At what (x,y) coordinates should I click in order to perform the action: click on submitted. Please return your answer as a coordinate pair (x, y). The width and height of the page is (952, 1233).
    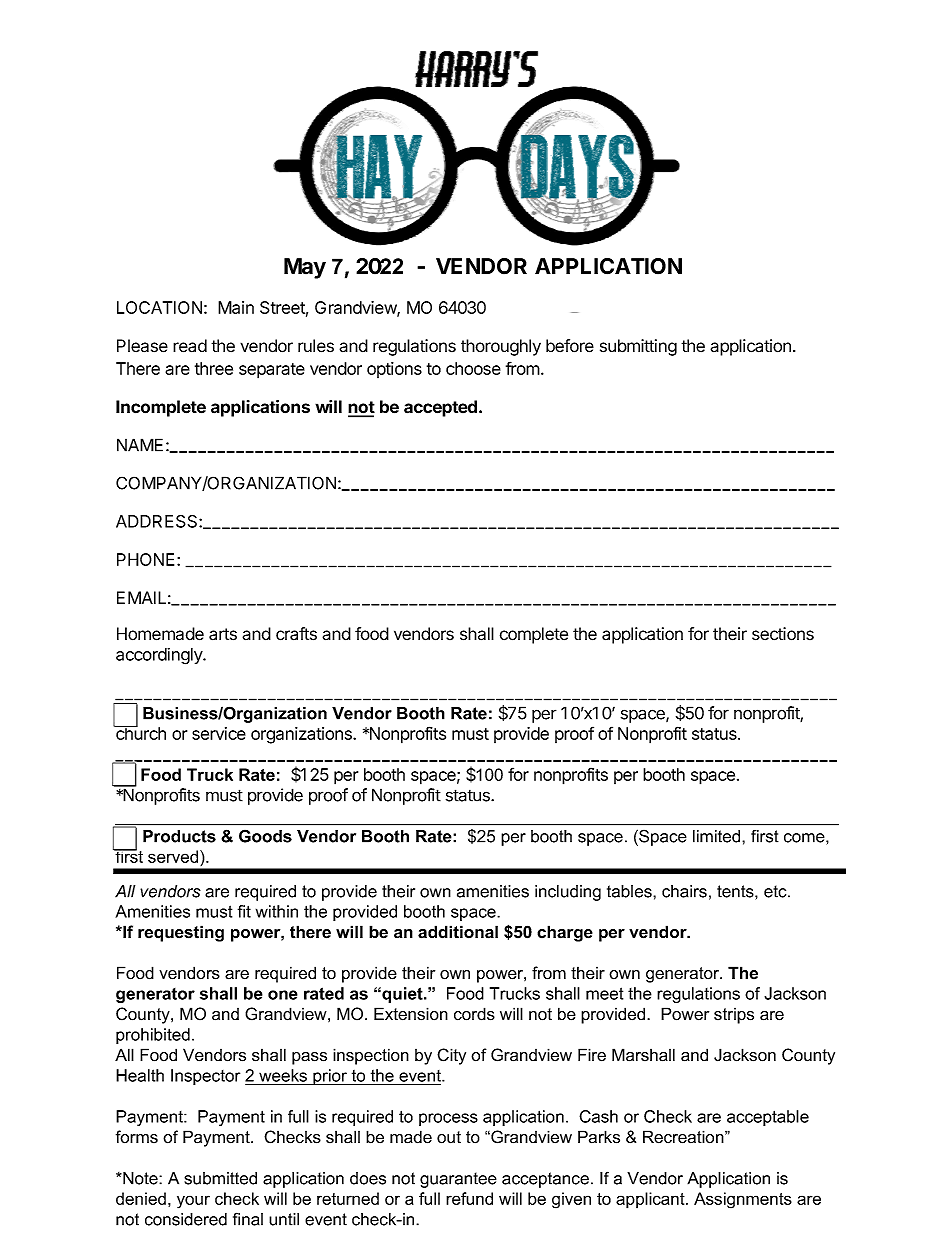
    Looking at the image, I should click on (220, 1178).
